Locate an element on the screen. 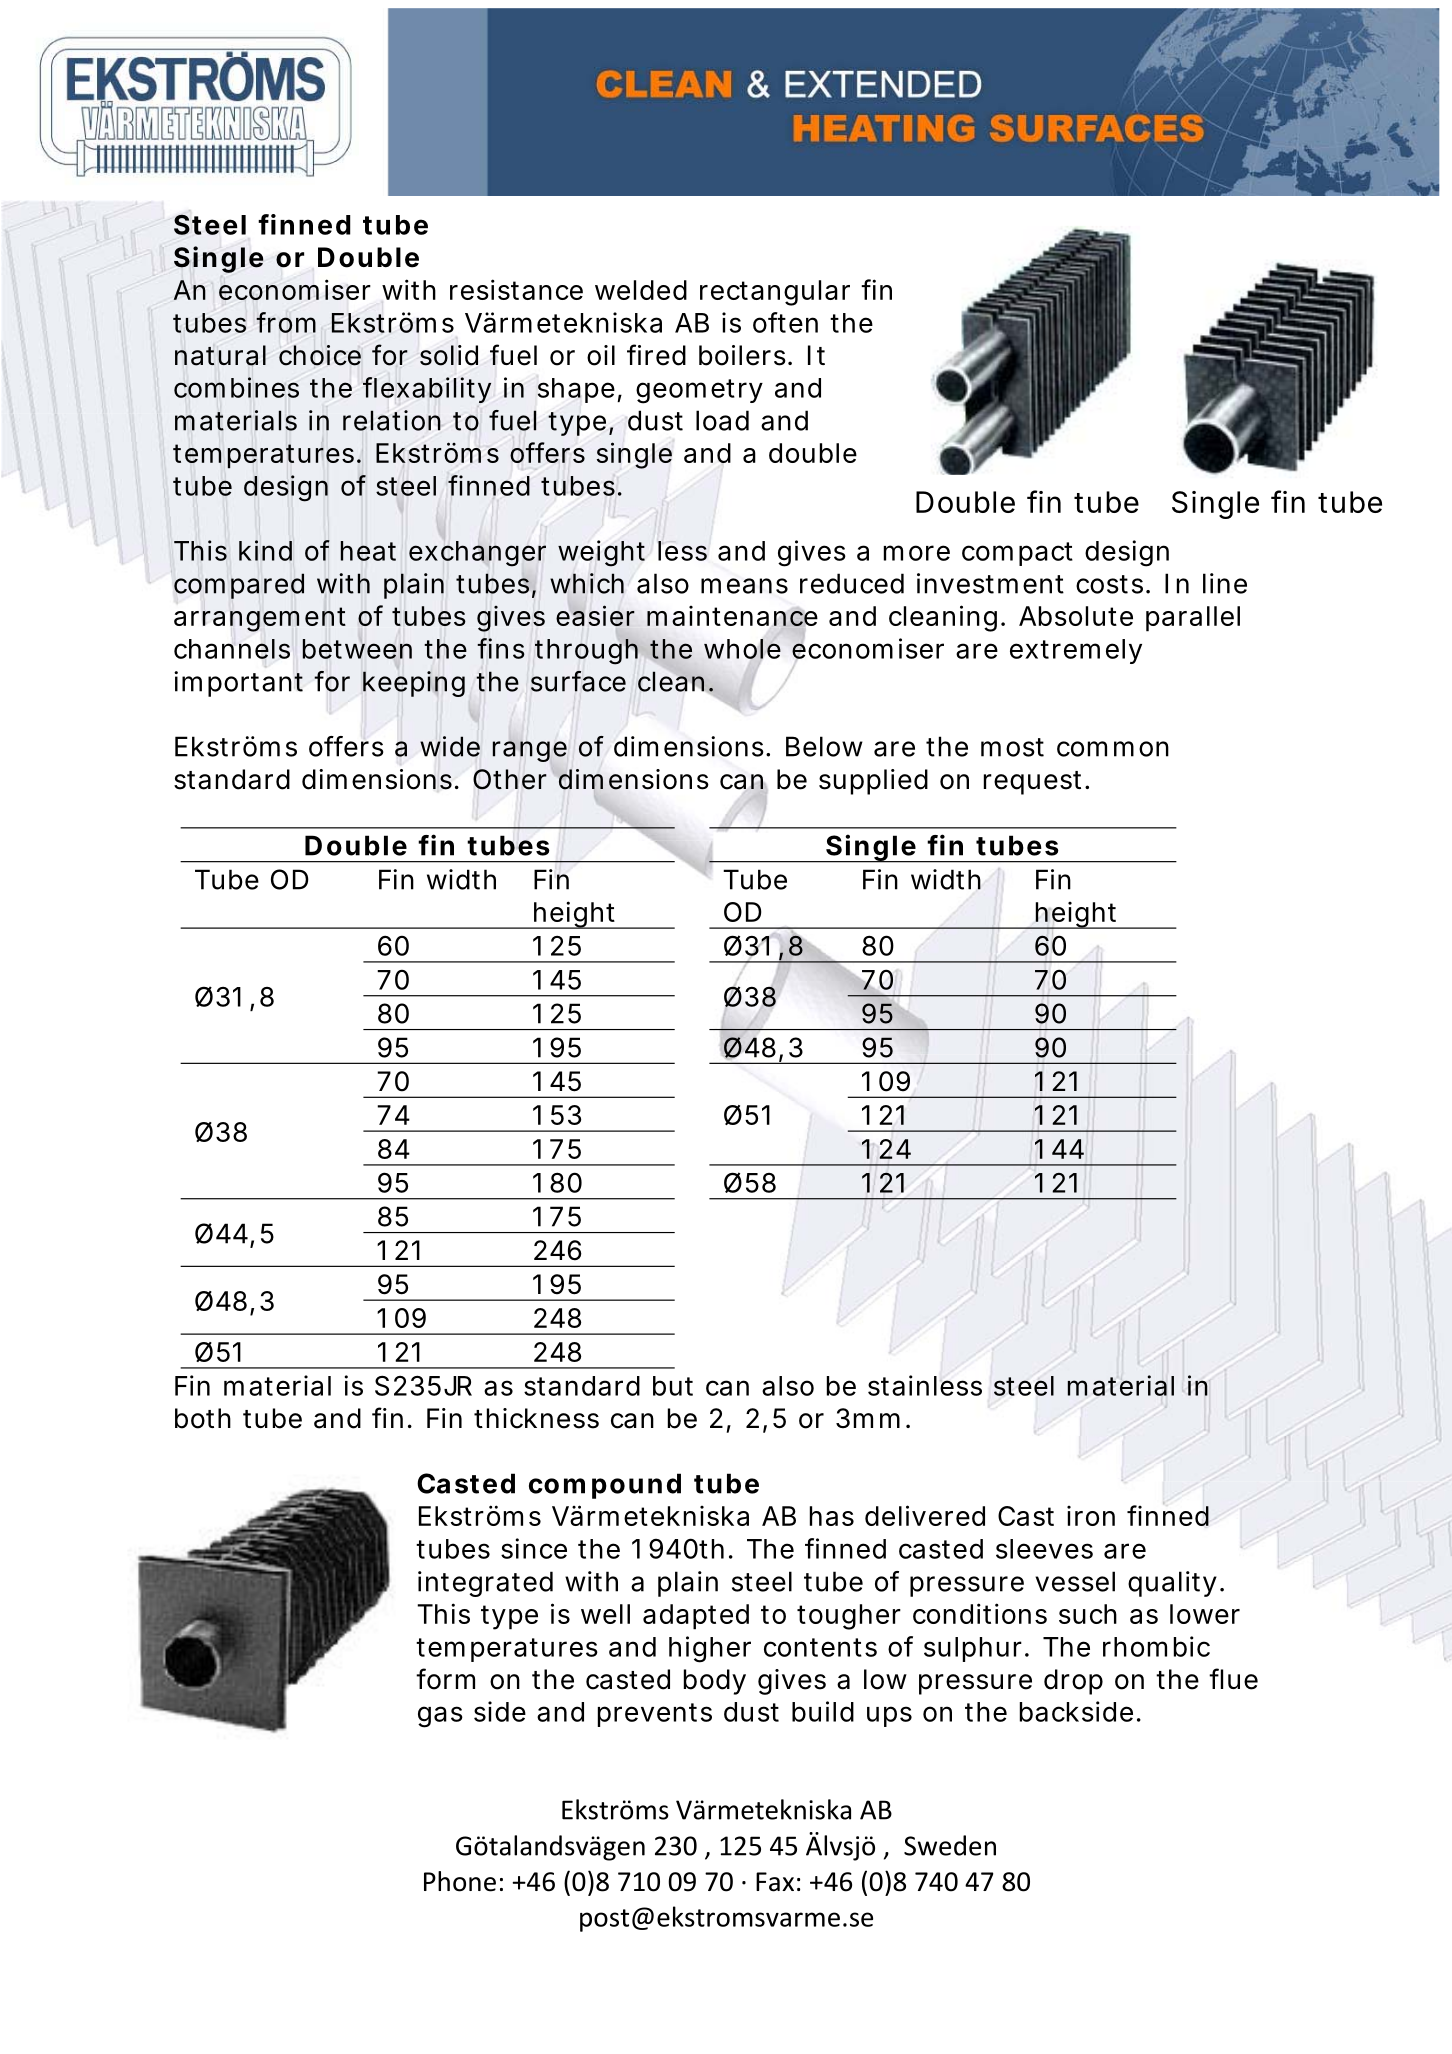 This screenshot has height=2054, width=1452. choice is located at coordinates (320, 355).
